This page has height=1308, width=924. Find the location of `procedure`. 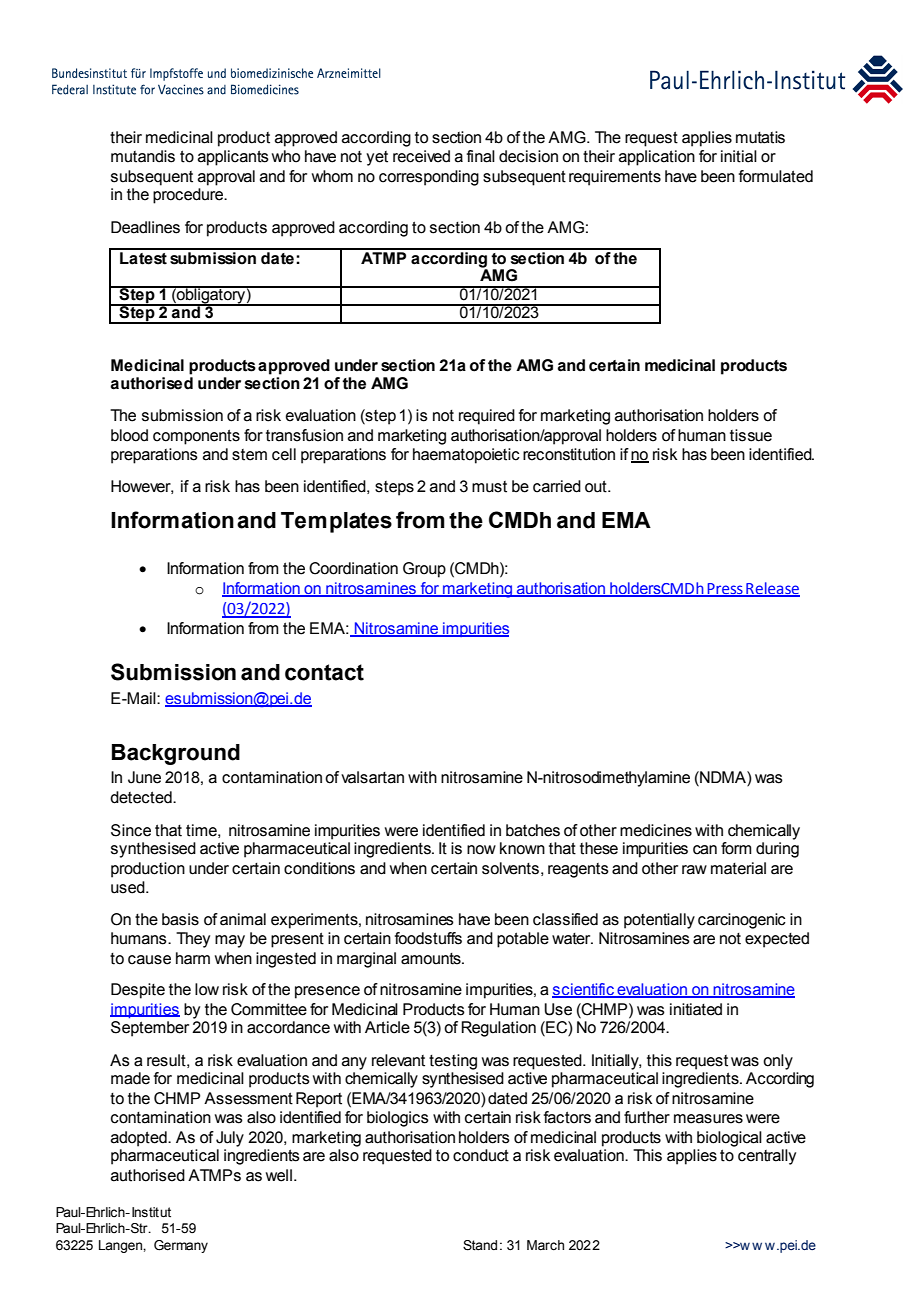

procedure is located at coordinates (189, 196).
